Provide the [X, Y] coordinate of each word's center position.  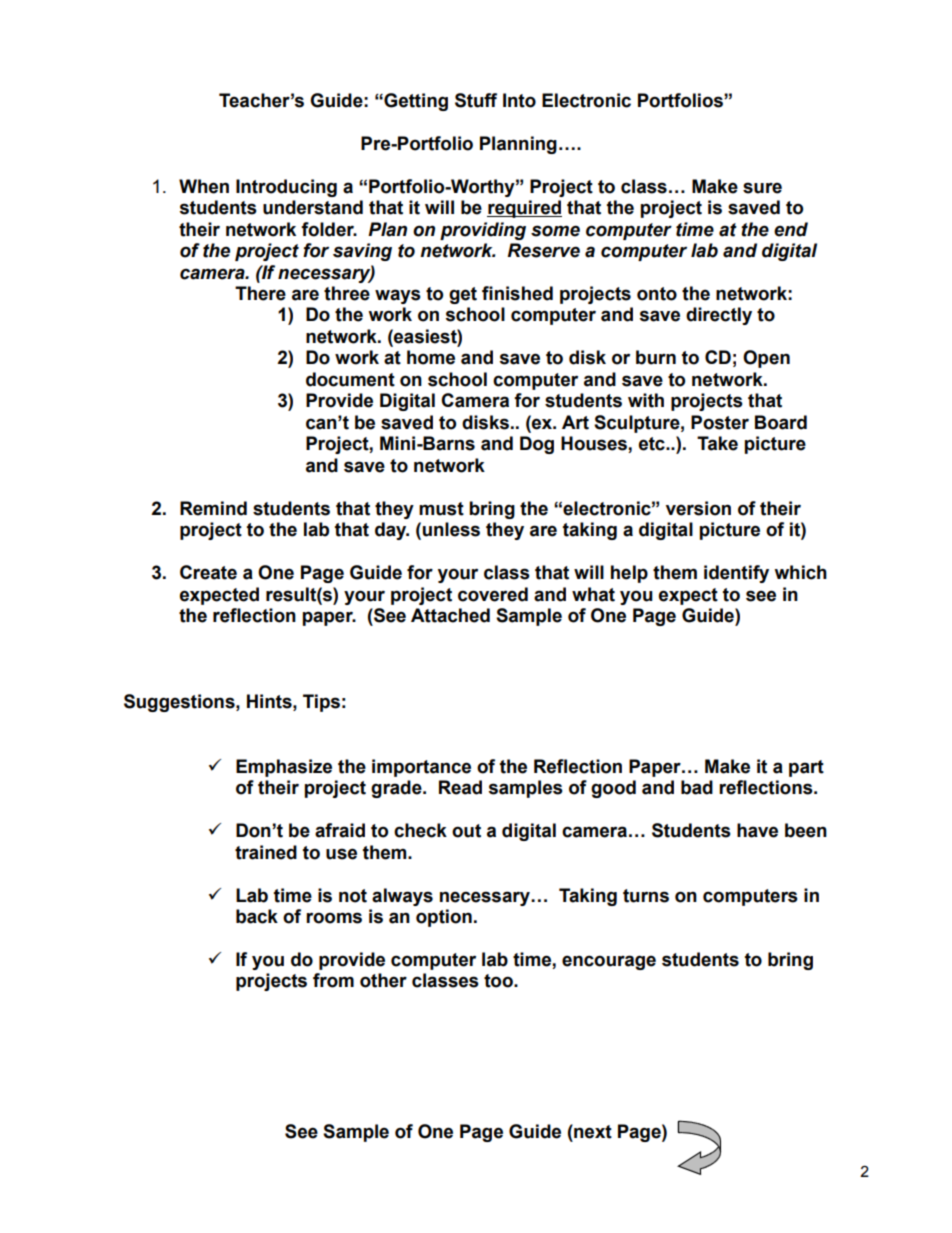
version [698, 508]
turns [646, 896]
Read [460, 787]
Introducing [286, 188]
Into [519, 100]
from [333, 980]
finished [517, 293]
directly [719, 316]
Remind [213, 508]
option [444, 918]
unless [451, 529]
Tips [321, 703]
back [257, 916]
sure [762, 188]
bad [697, 787]
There [260, 293]
